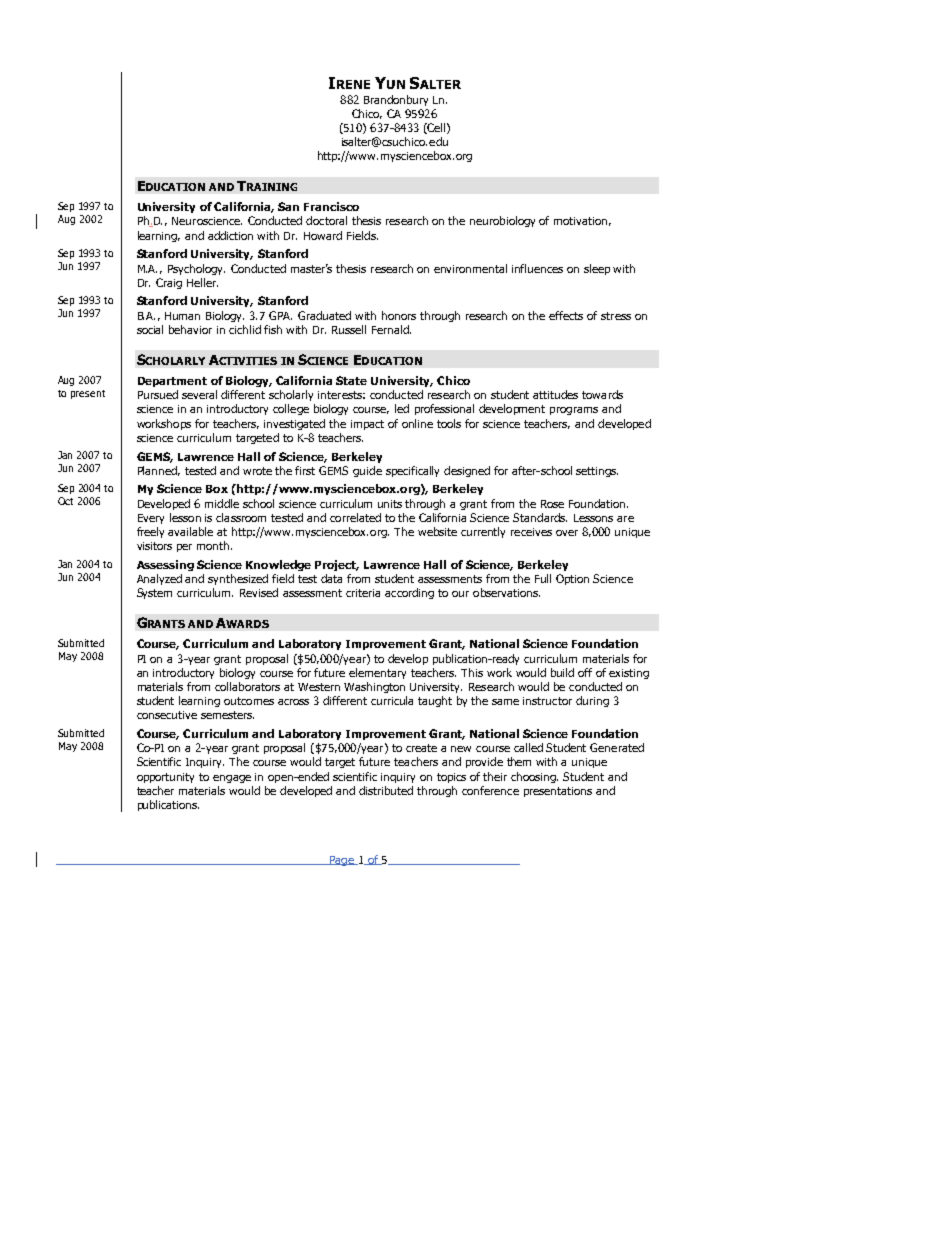 The height and width of the screenshot is (1233, 952). Describe the element at coordinates (326, 220) in the screenshot. I see `doctoral` at that location.
